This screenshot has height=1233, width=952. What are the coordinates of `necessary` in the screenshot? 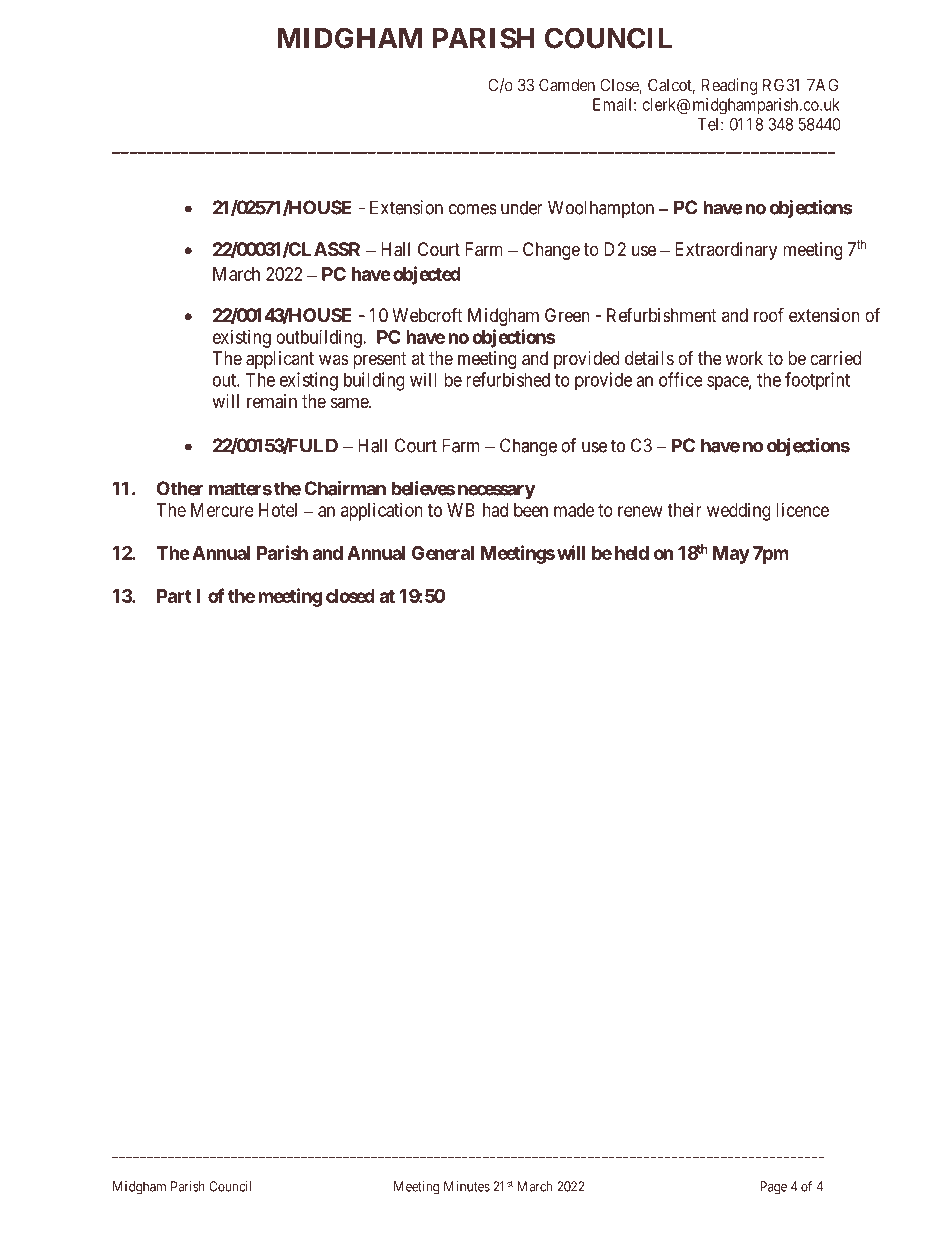 It's located at (497, 492).
